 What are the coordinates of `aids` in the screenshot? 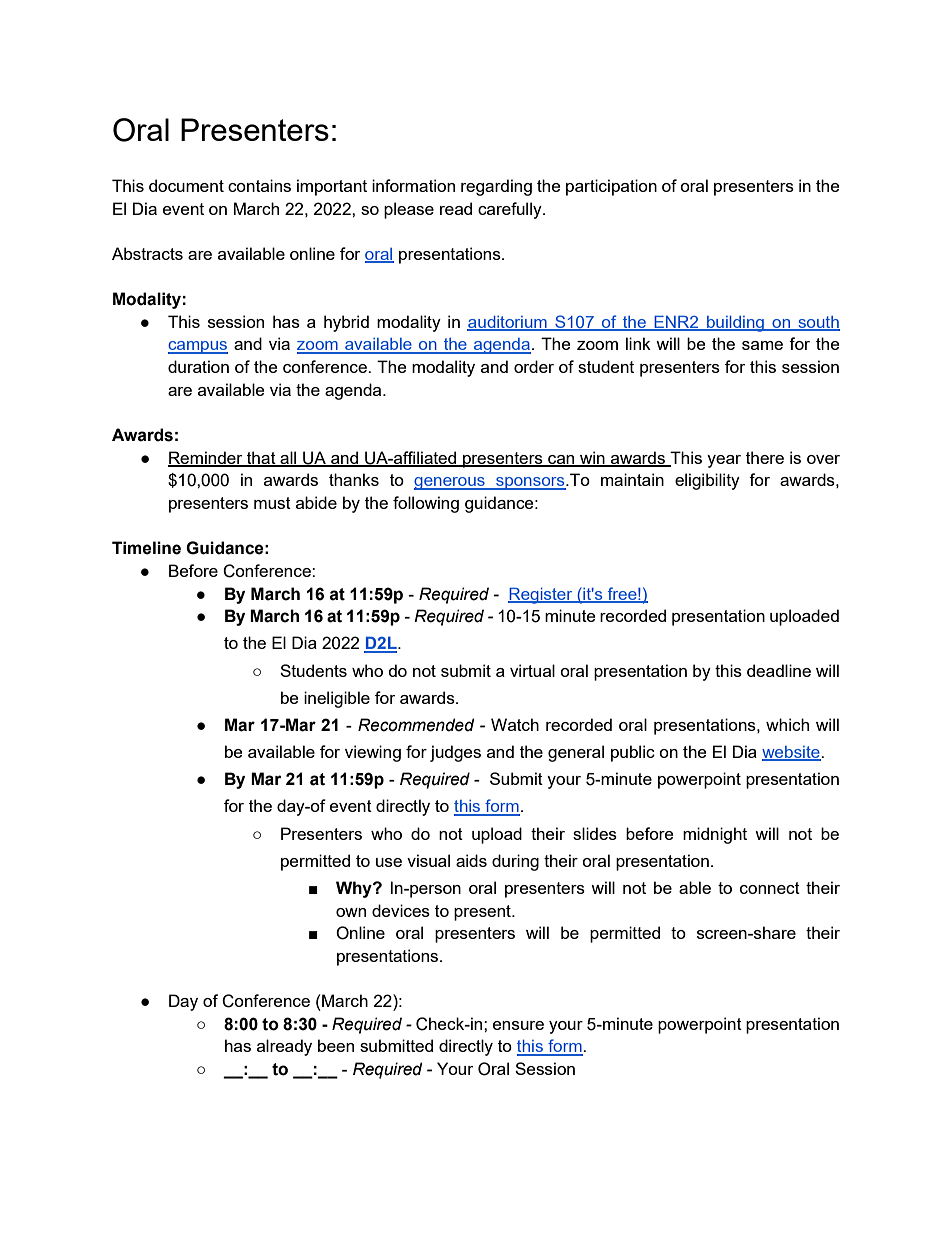 It's located at (471, 860).
